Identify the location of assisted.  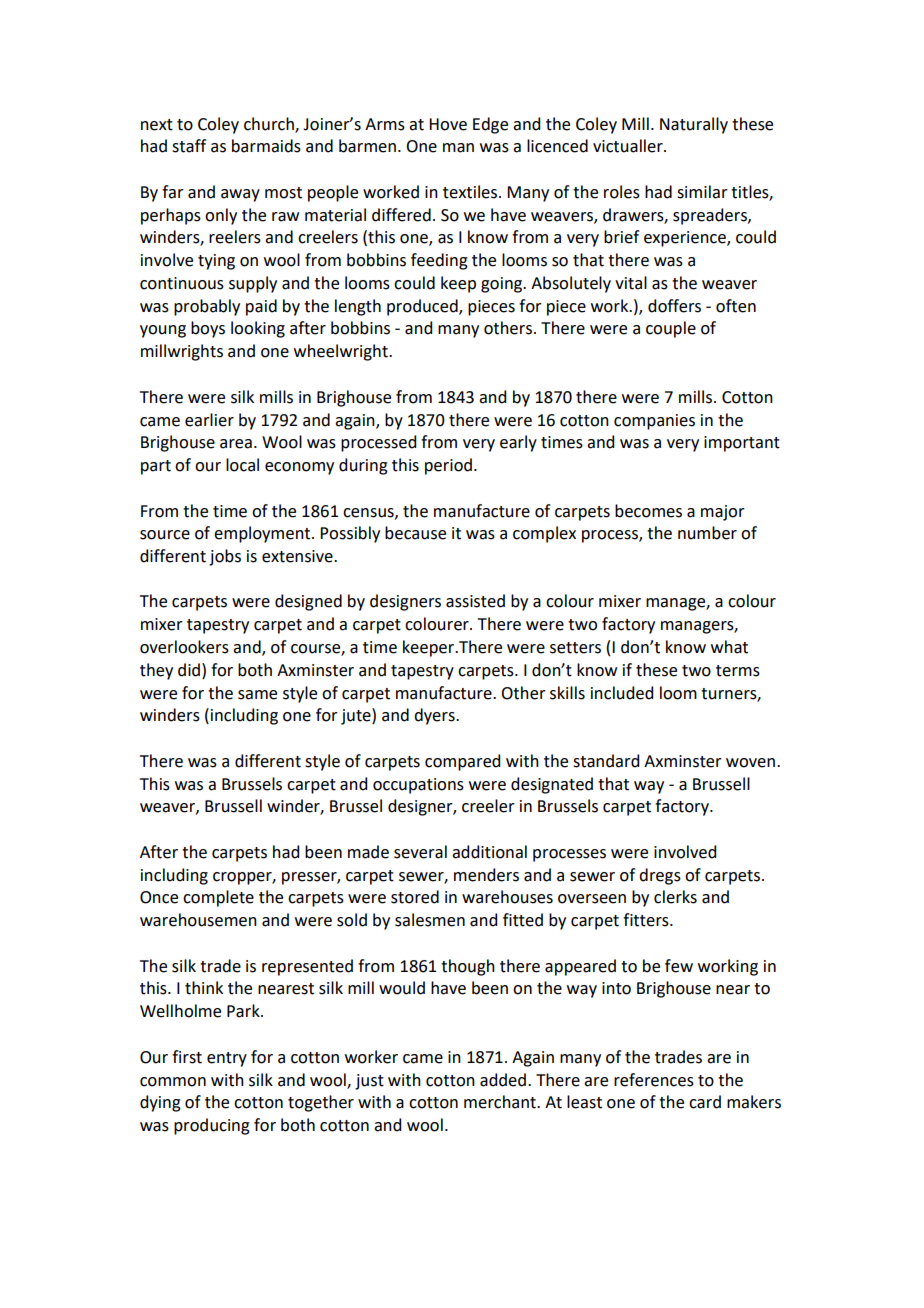
(475, 601).
